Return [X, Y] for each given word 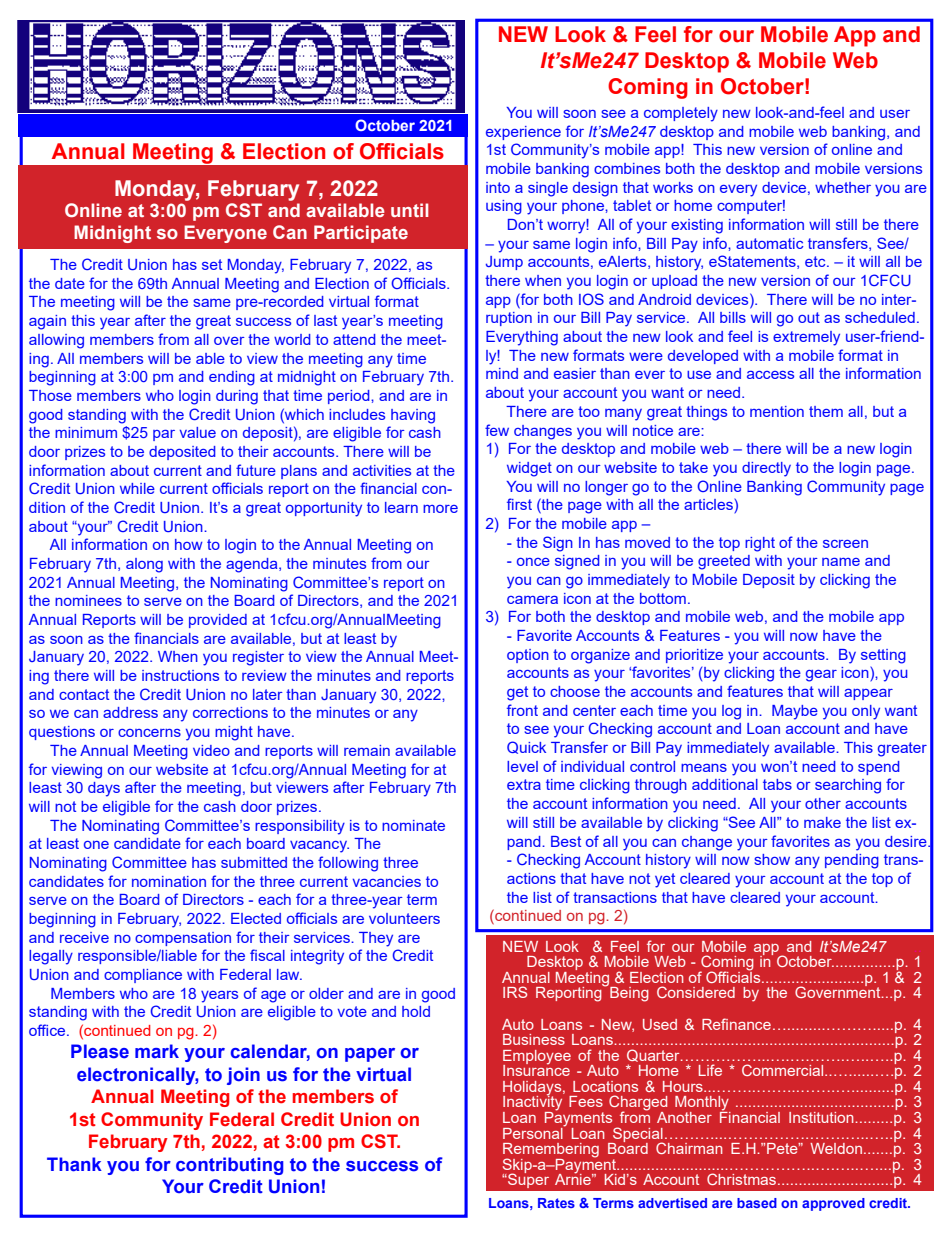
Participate [361, 234]
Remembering [551, 1151]
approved [833, 1204]
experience [523, 133]
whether [843, 187]
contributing [230, 1166]
